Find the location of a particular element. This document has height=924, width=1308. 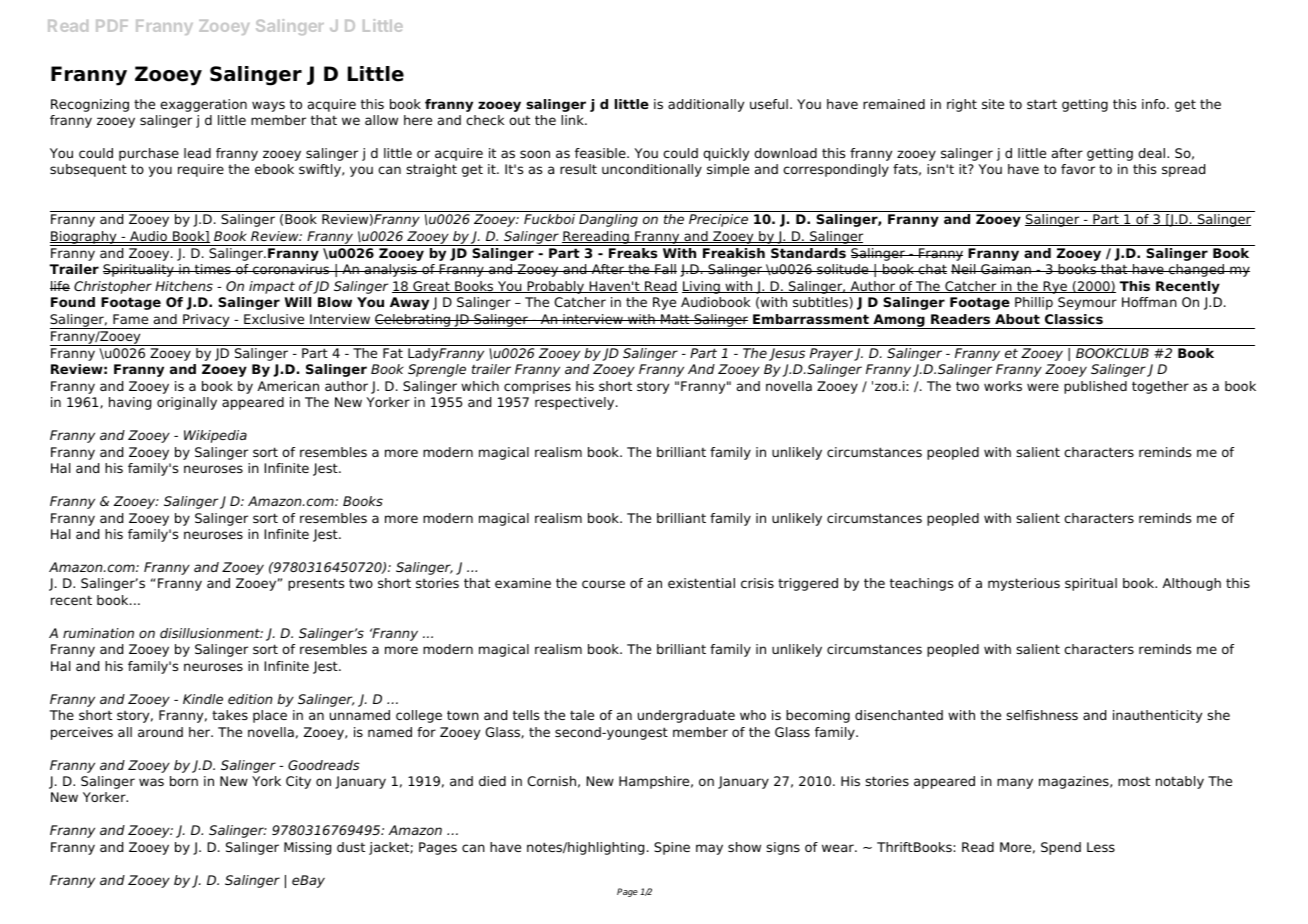

start is located at coordinates (1042, 104).
